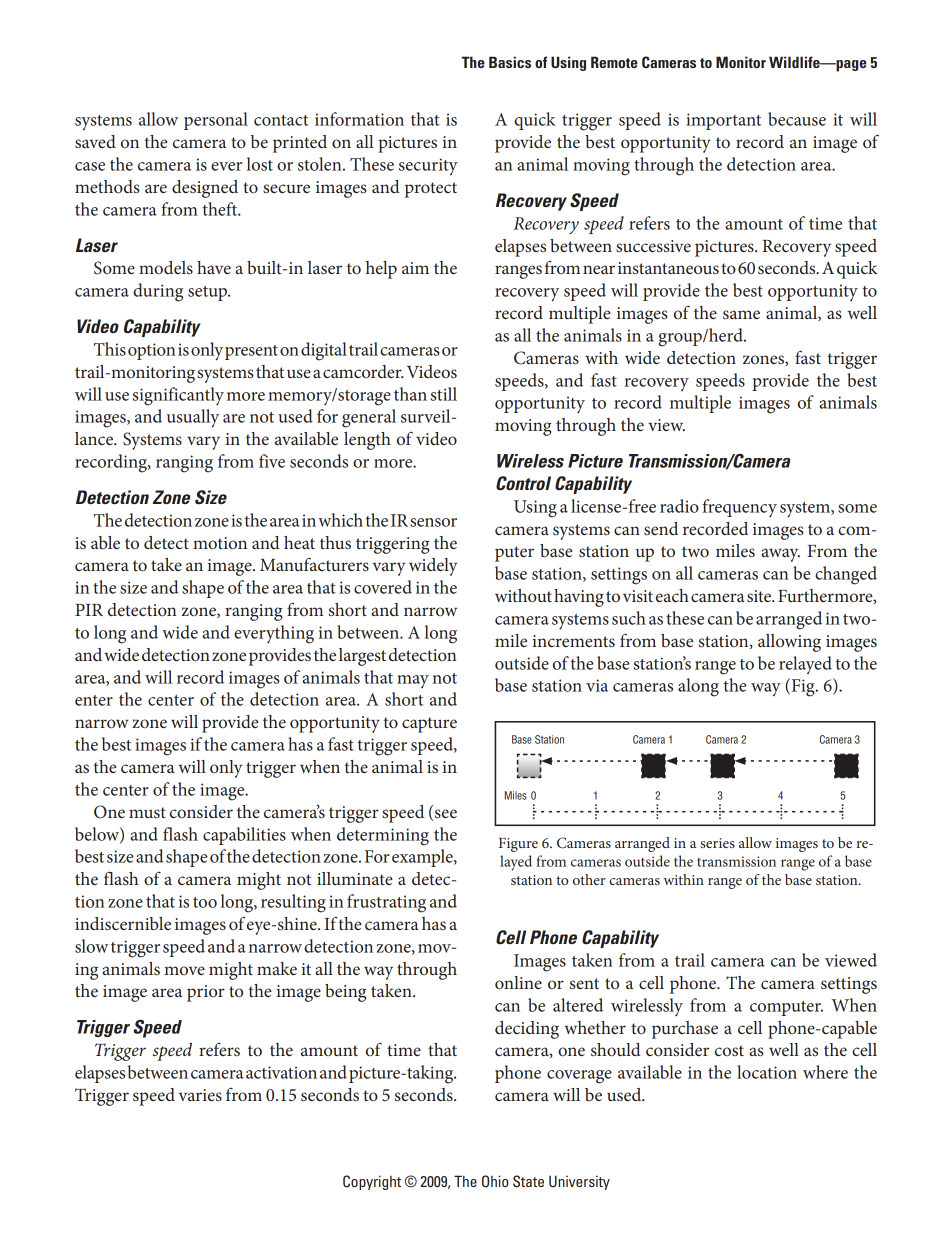 The height and width of the document is (1233, 952). I want to click on varies, so click(200, 1095).
